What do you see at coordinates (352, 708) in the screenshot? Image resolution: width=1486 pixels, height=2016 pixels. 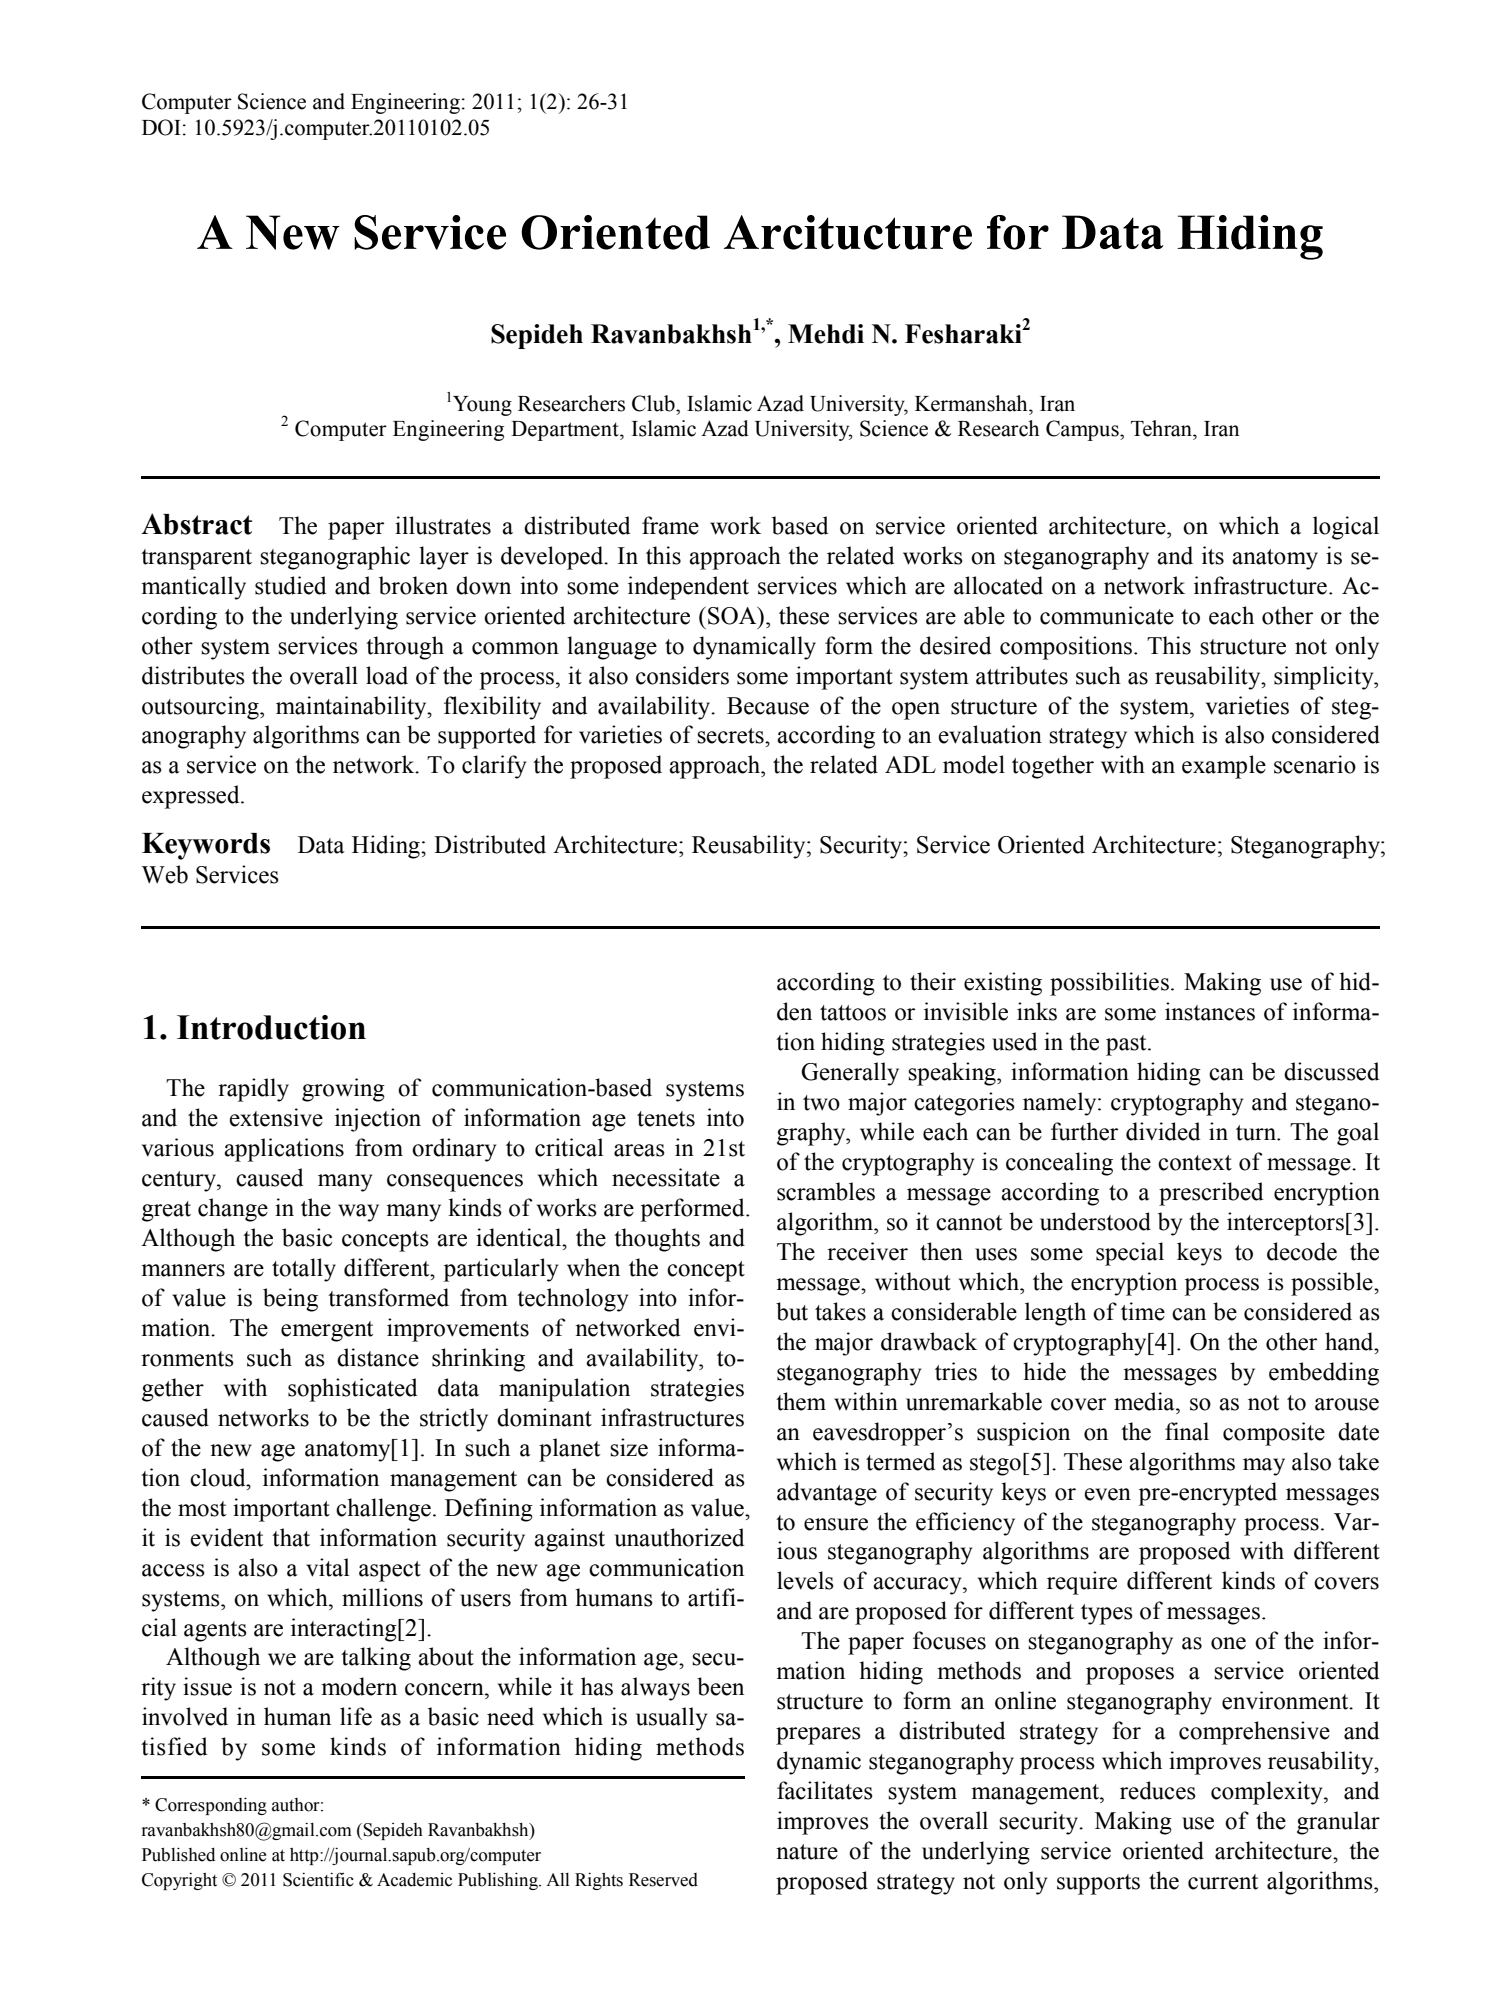 I see `maintainability` at bounding box center [352, 708].
